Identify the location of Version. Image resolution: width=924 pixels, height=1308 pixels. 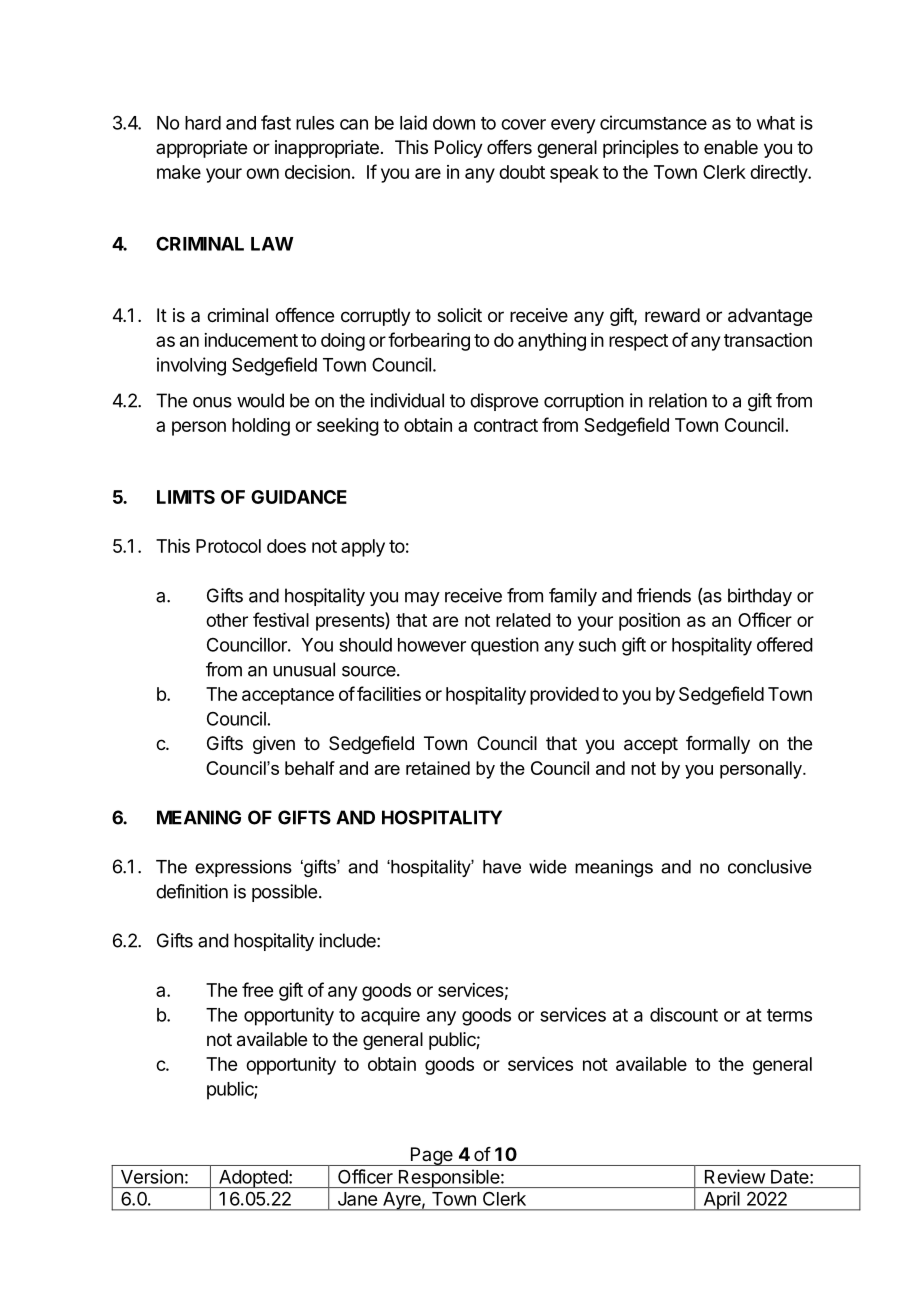
(152, 1176).
